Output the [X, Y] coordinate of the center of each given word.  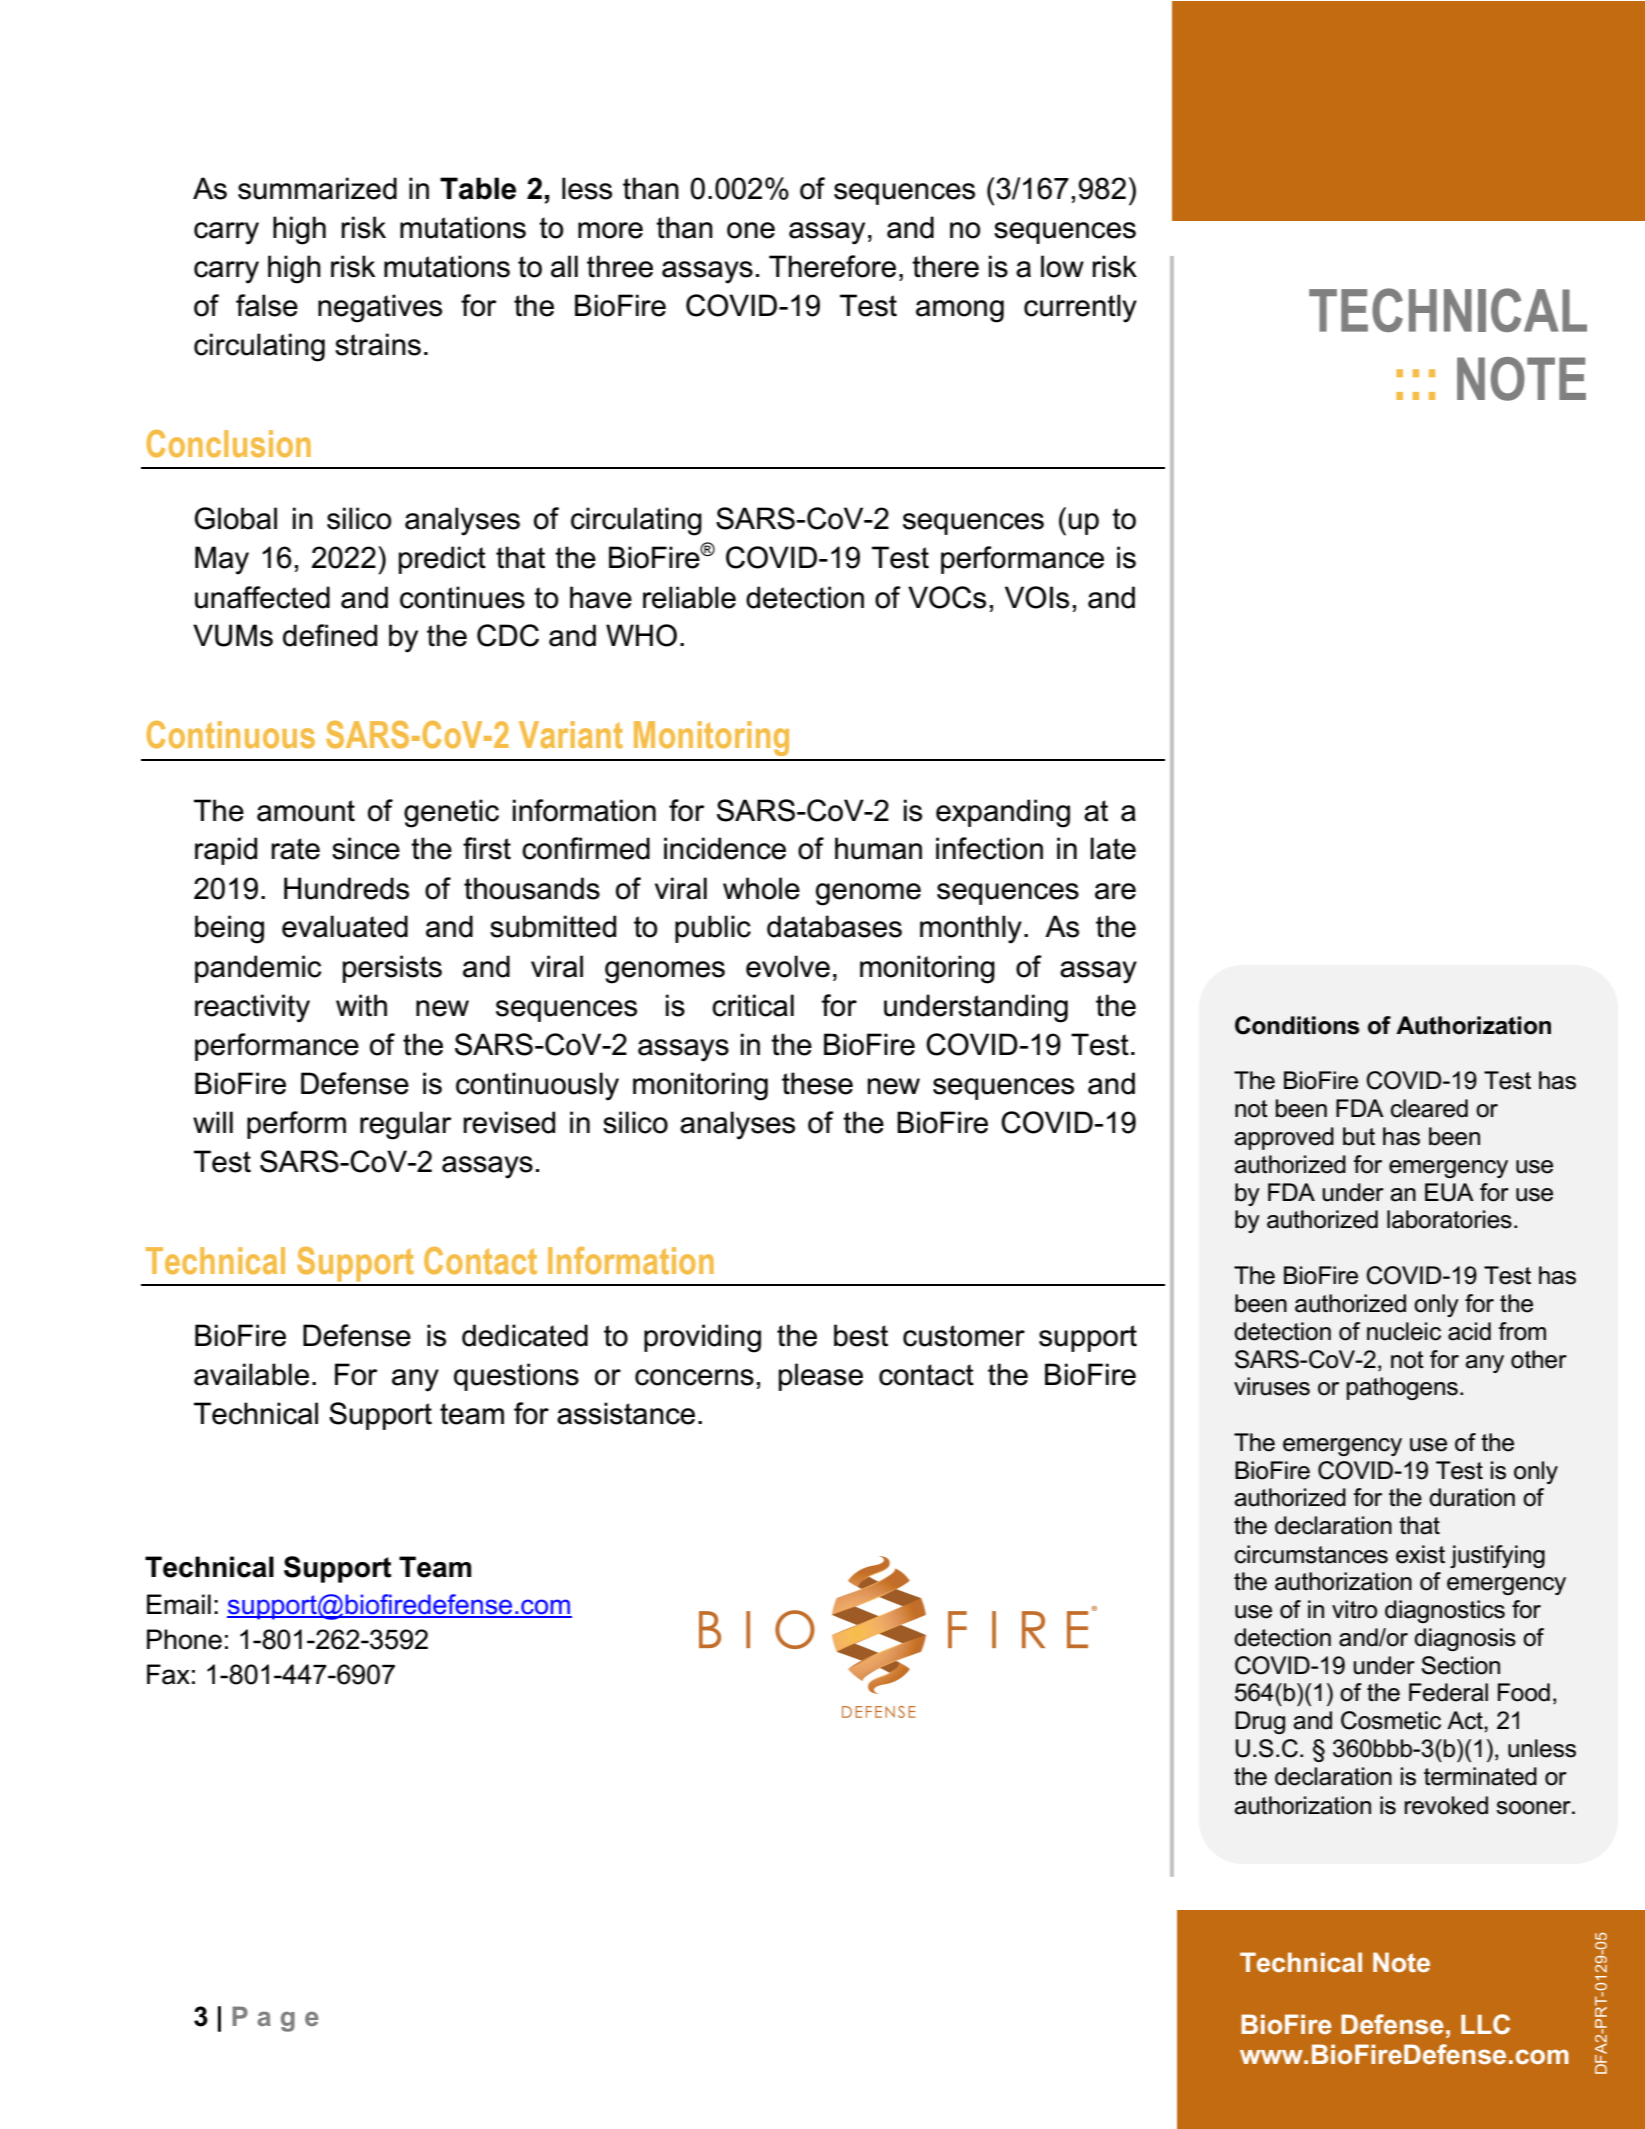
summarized [317, 188]
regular [406, 1125]
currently [1080, 308]
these [817, 1083]
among [960, 311]
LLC [1485, 2024]
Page [275, 2019]
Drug [1260, 1722]
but [1359, 1136]
